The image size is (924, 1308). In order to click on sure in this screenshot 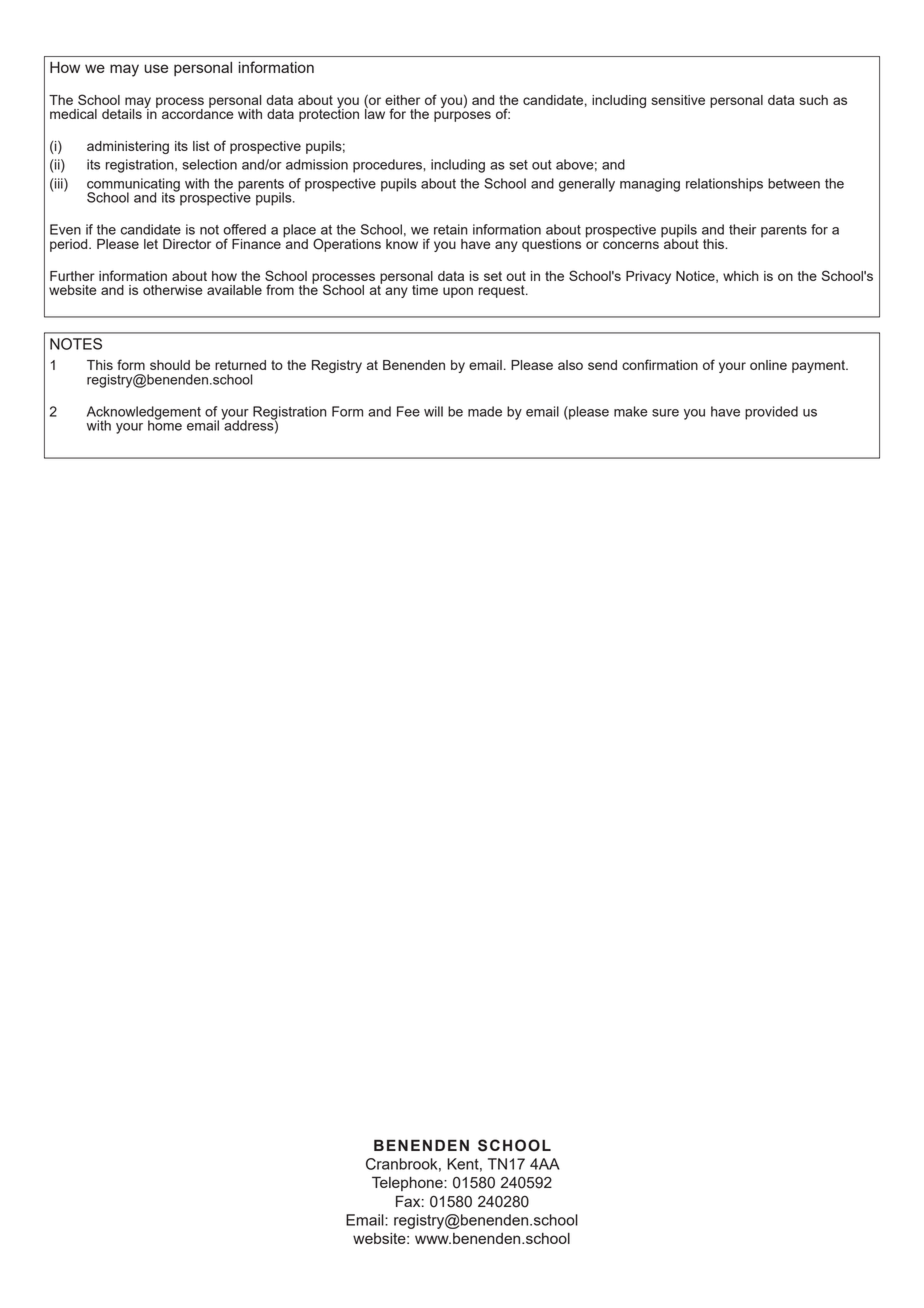, I will do `click(665, 413)`.
